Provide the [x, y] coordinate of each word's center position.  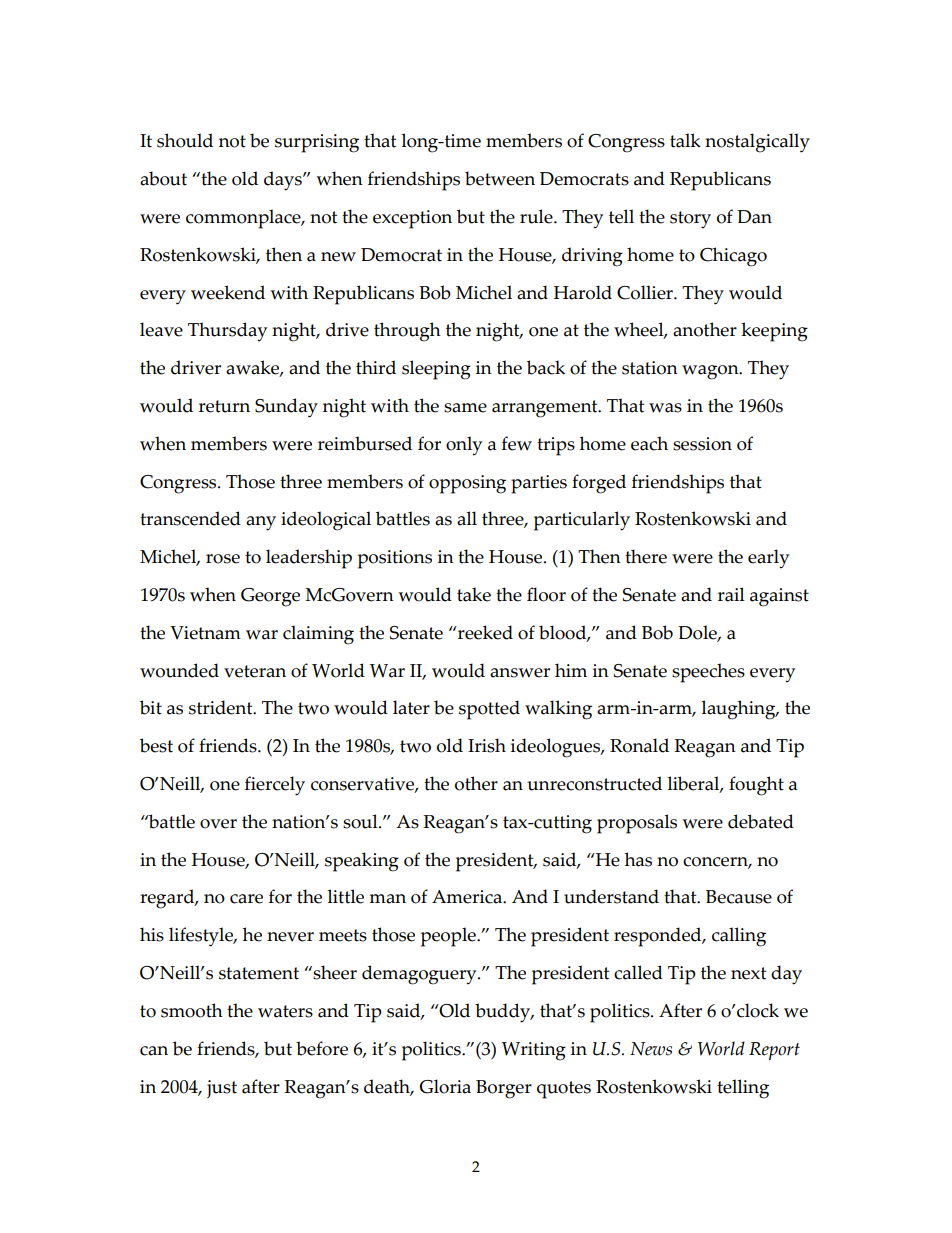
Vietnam [205, 633]
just [222, 1089]
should [185, 140]
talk [685, 140]
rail [731, 594]
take [474, 594]
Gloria [445, 1086]
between [500, 178]
